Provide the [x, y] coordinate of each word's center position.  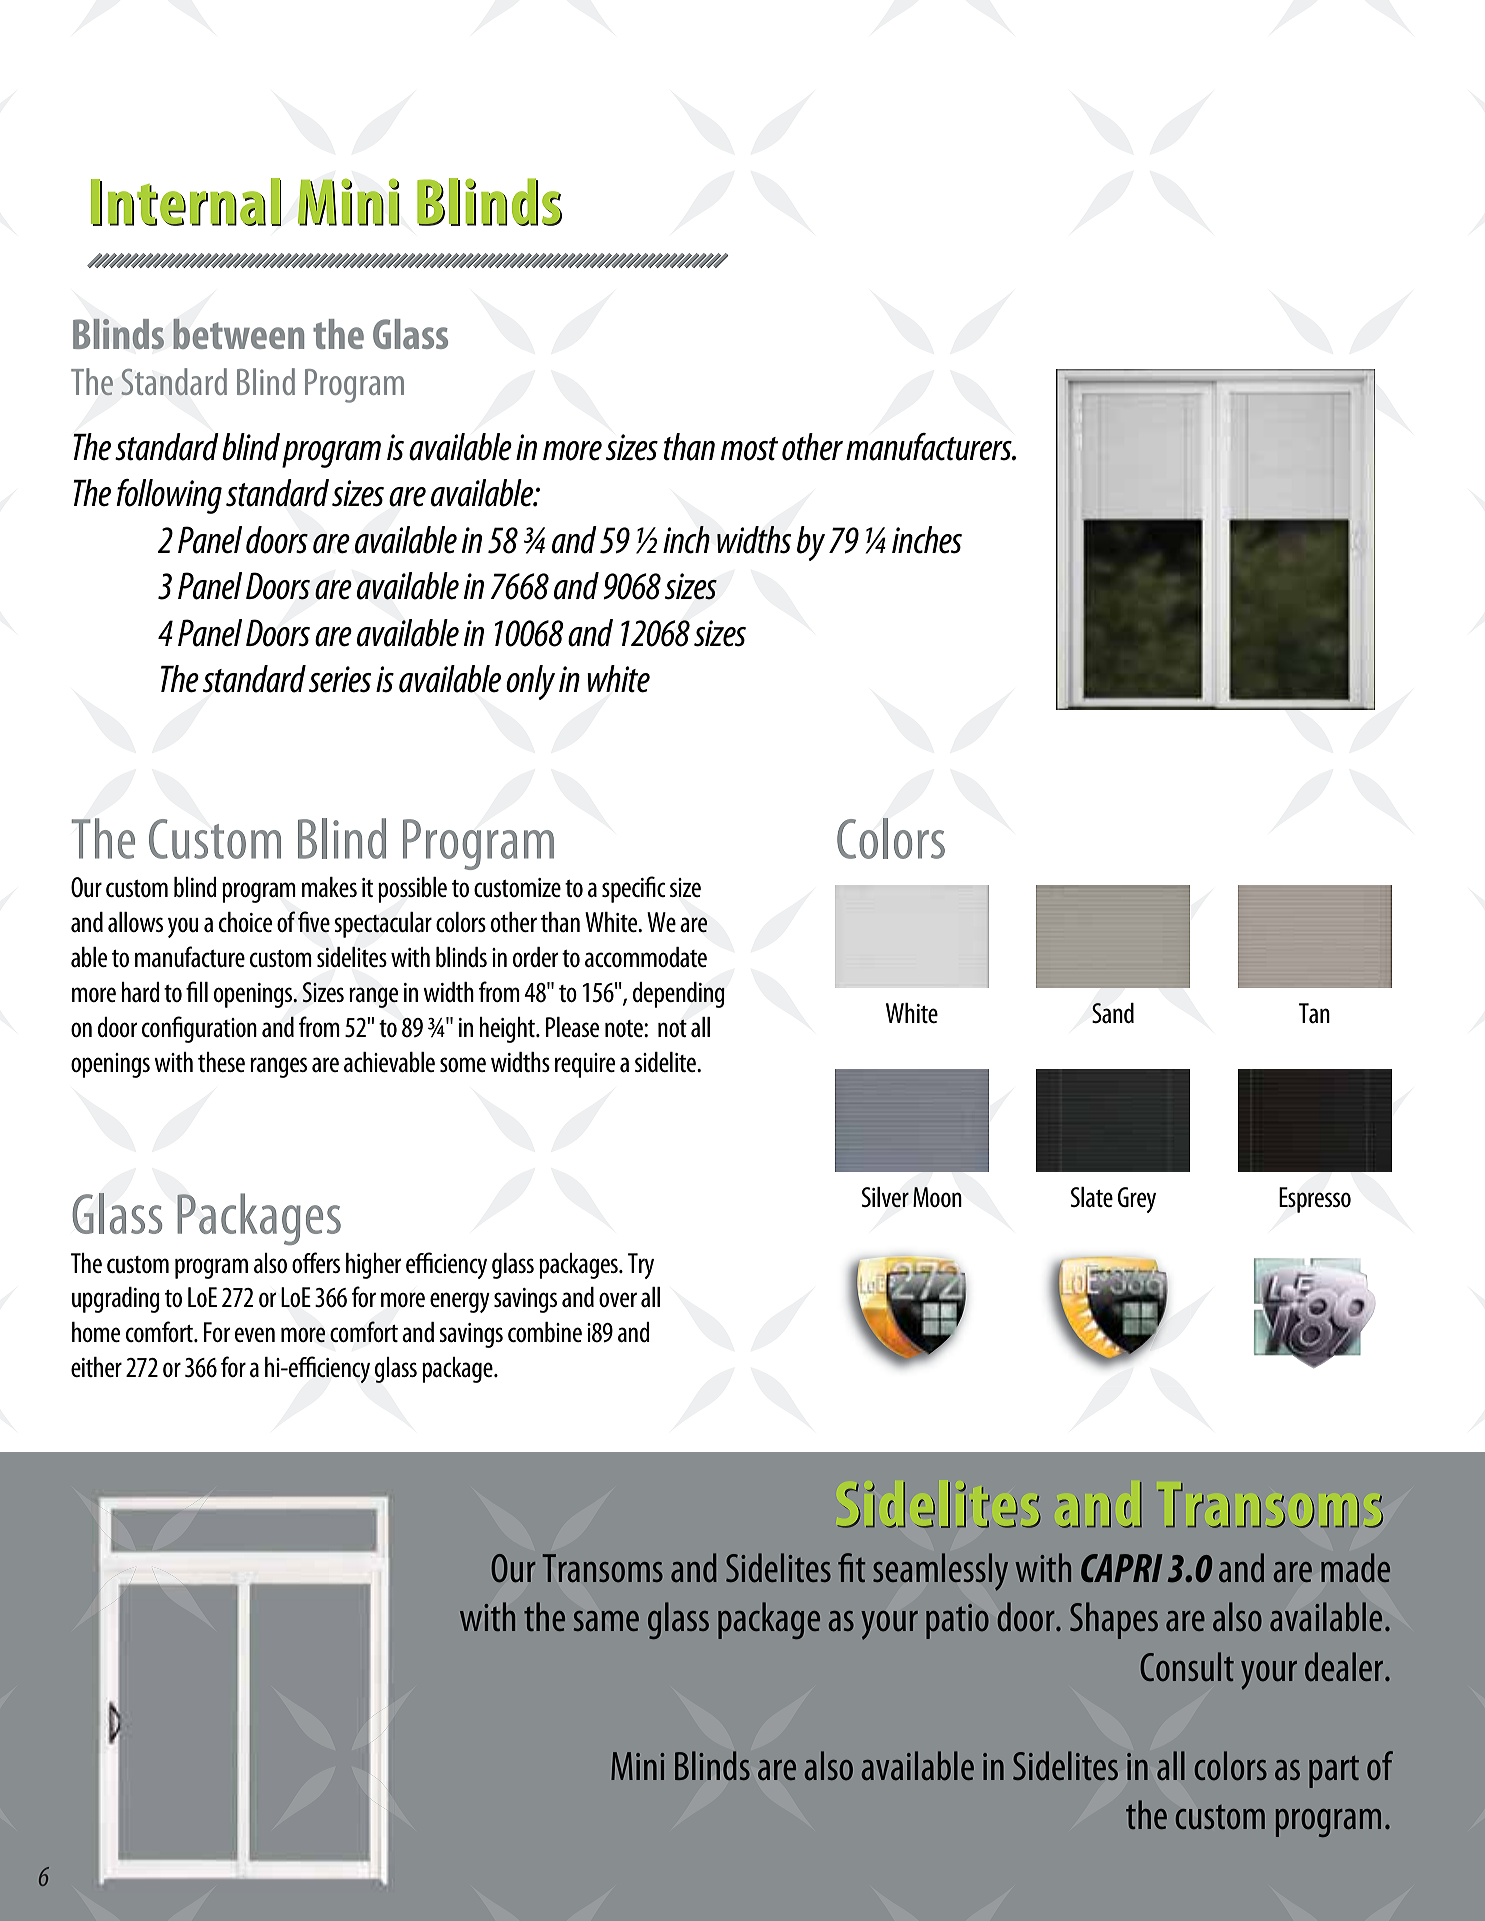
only [530, 682]
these [221, 1062]
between [238, 334]
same [606, 1621]
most [749, 449]
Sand [1113, 1013]
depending [679, 995]
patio [957, 1621]
